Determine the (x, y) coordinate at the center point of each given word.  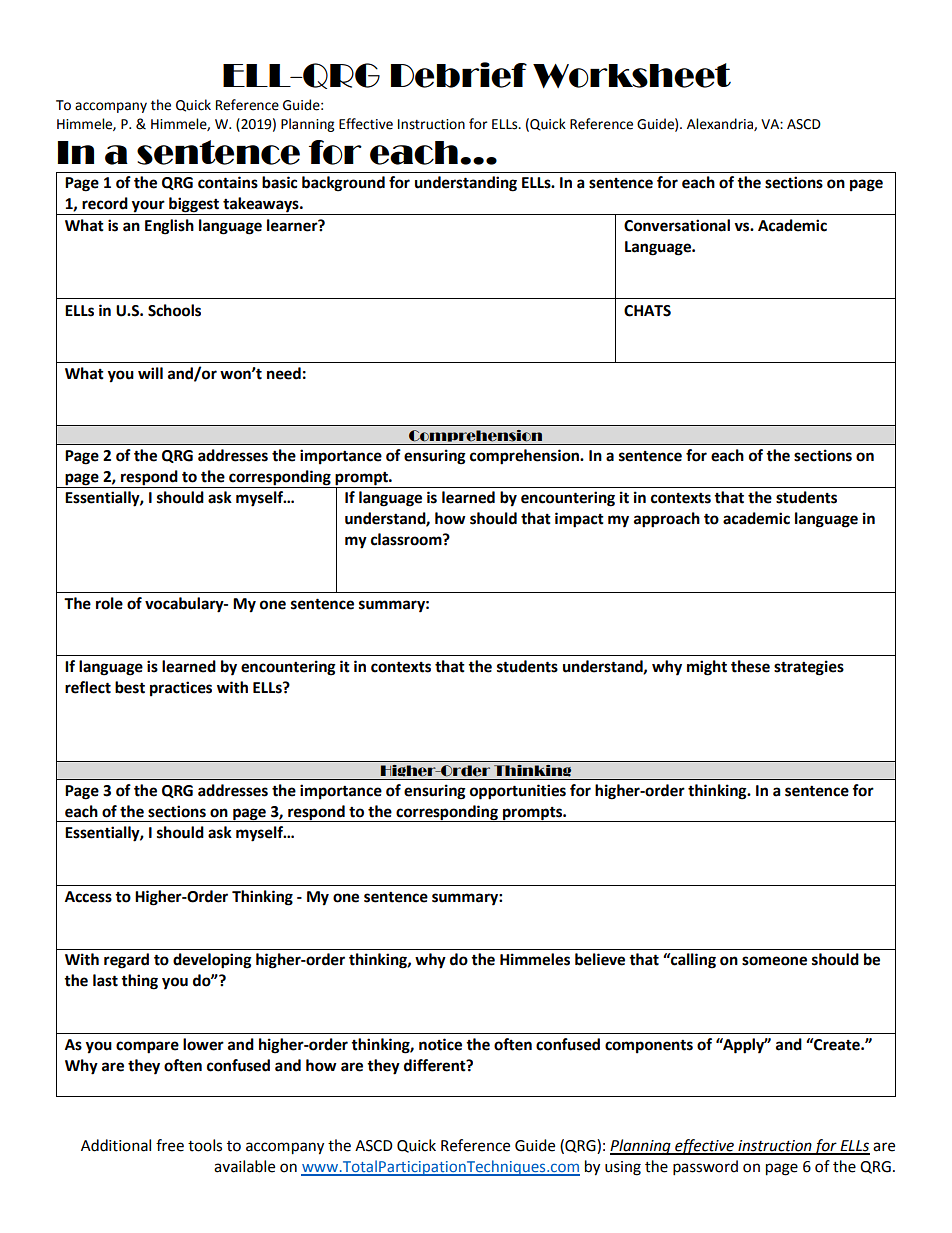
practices (181, 689)
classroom (407, 539)
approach (667, 520)
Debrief (459, 75)
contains (228, 182)
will (150, 373)
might (707, 668)
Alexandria (721, 124)
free (170, 1145)
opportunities (518, 792)
